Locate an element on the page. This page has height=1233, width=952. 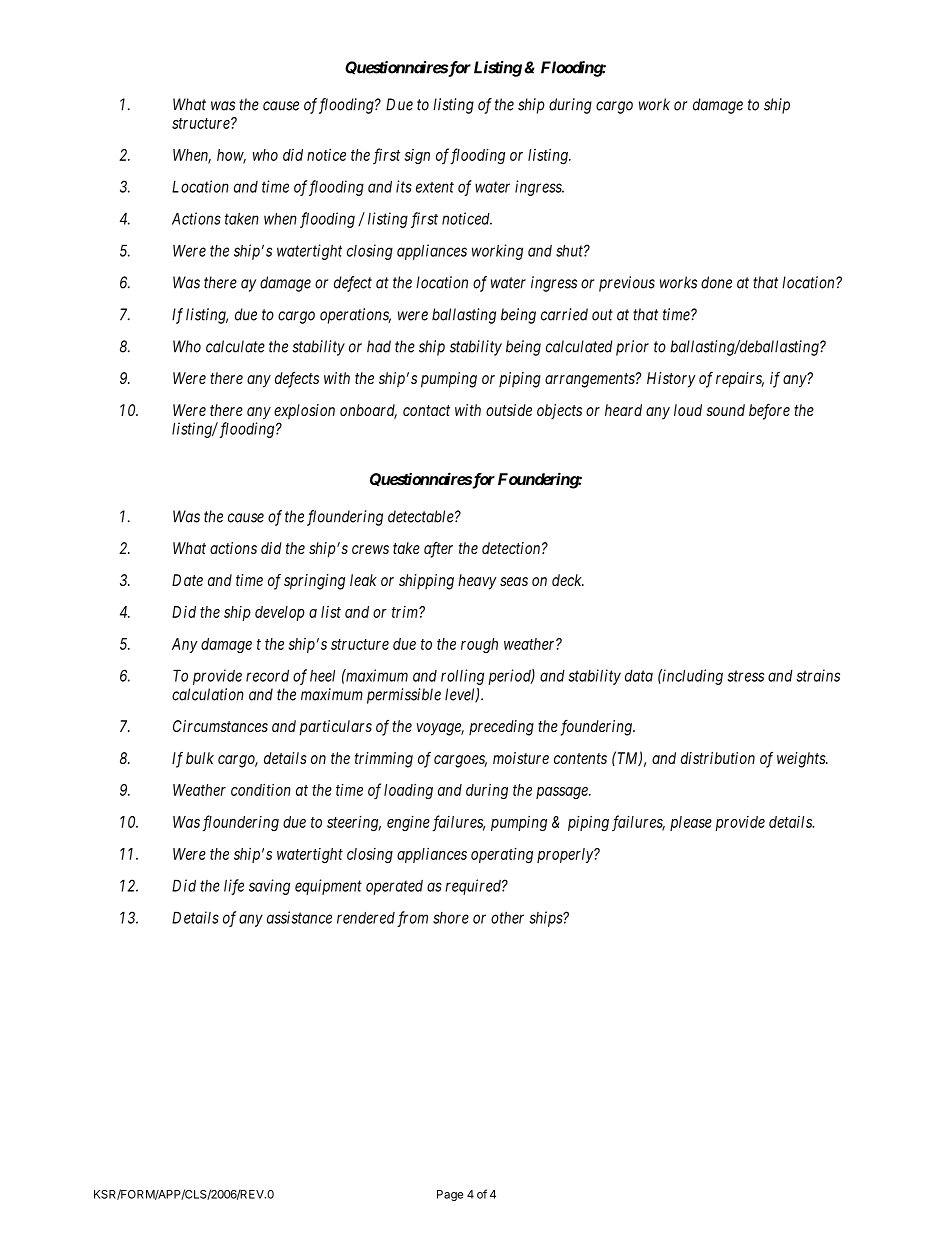
other is located at coordinates (507, 918).
